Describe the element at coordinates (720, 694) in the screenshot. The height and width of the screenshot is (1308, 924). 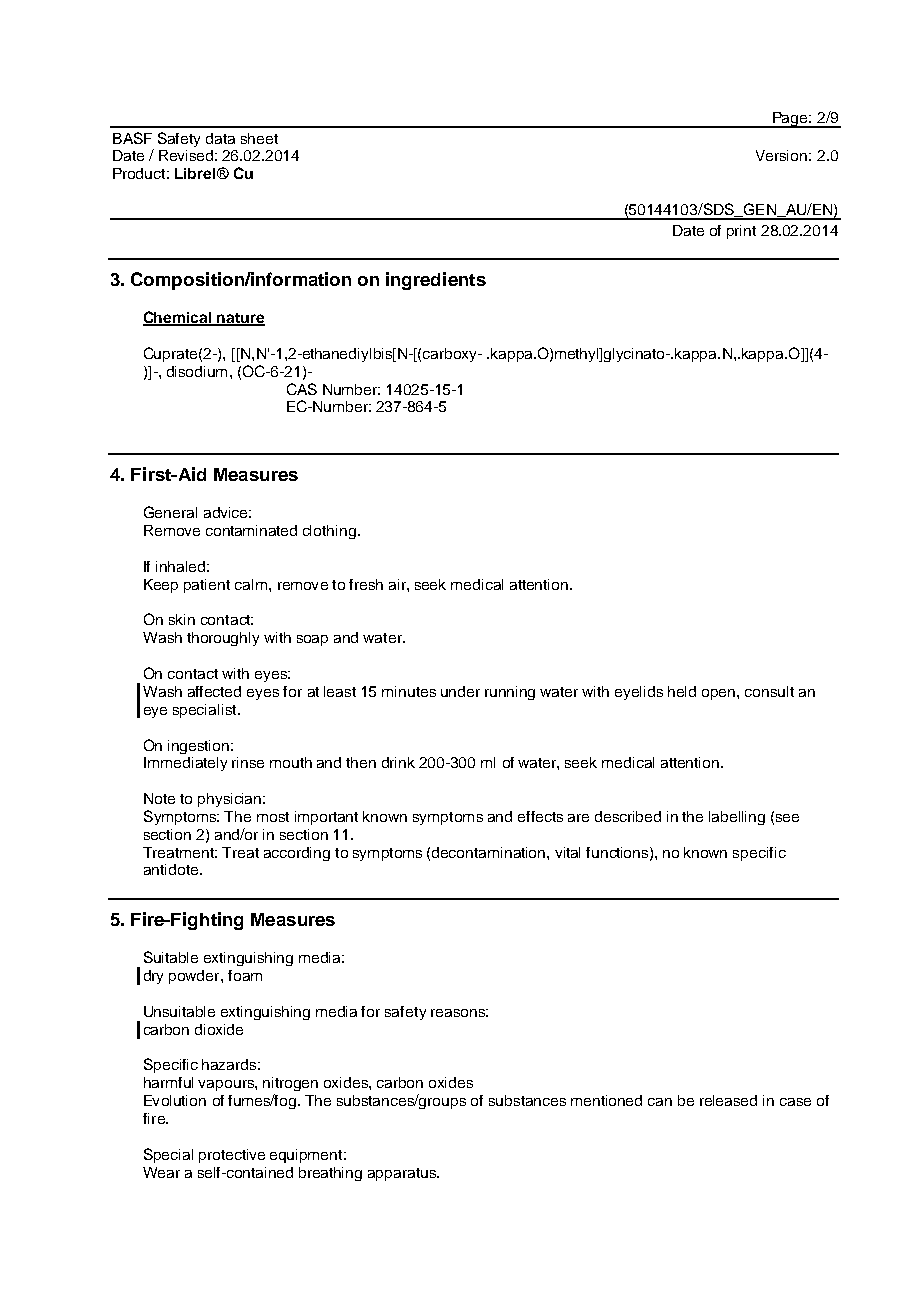
I see `open` at that location.
